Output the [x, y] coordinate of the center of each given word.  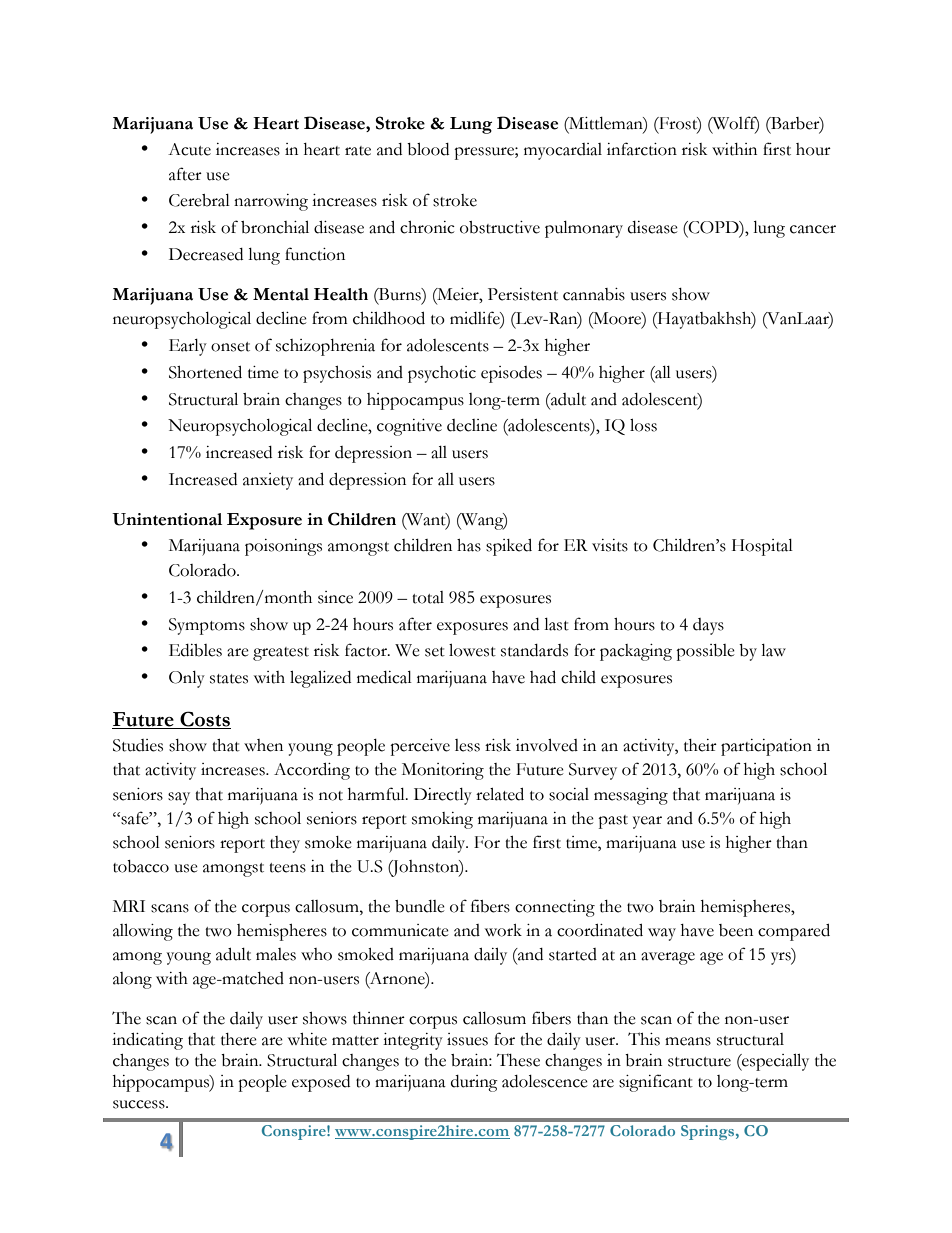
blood [428, 149]
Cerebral [199, 200]
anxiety [268, 481]
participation [766, 747]
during [474, 1083]
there [239, 1039]
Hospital [762, 547]
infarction [642, 149]
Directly [443, 796]
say [179, 798]
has [469, 545]
